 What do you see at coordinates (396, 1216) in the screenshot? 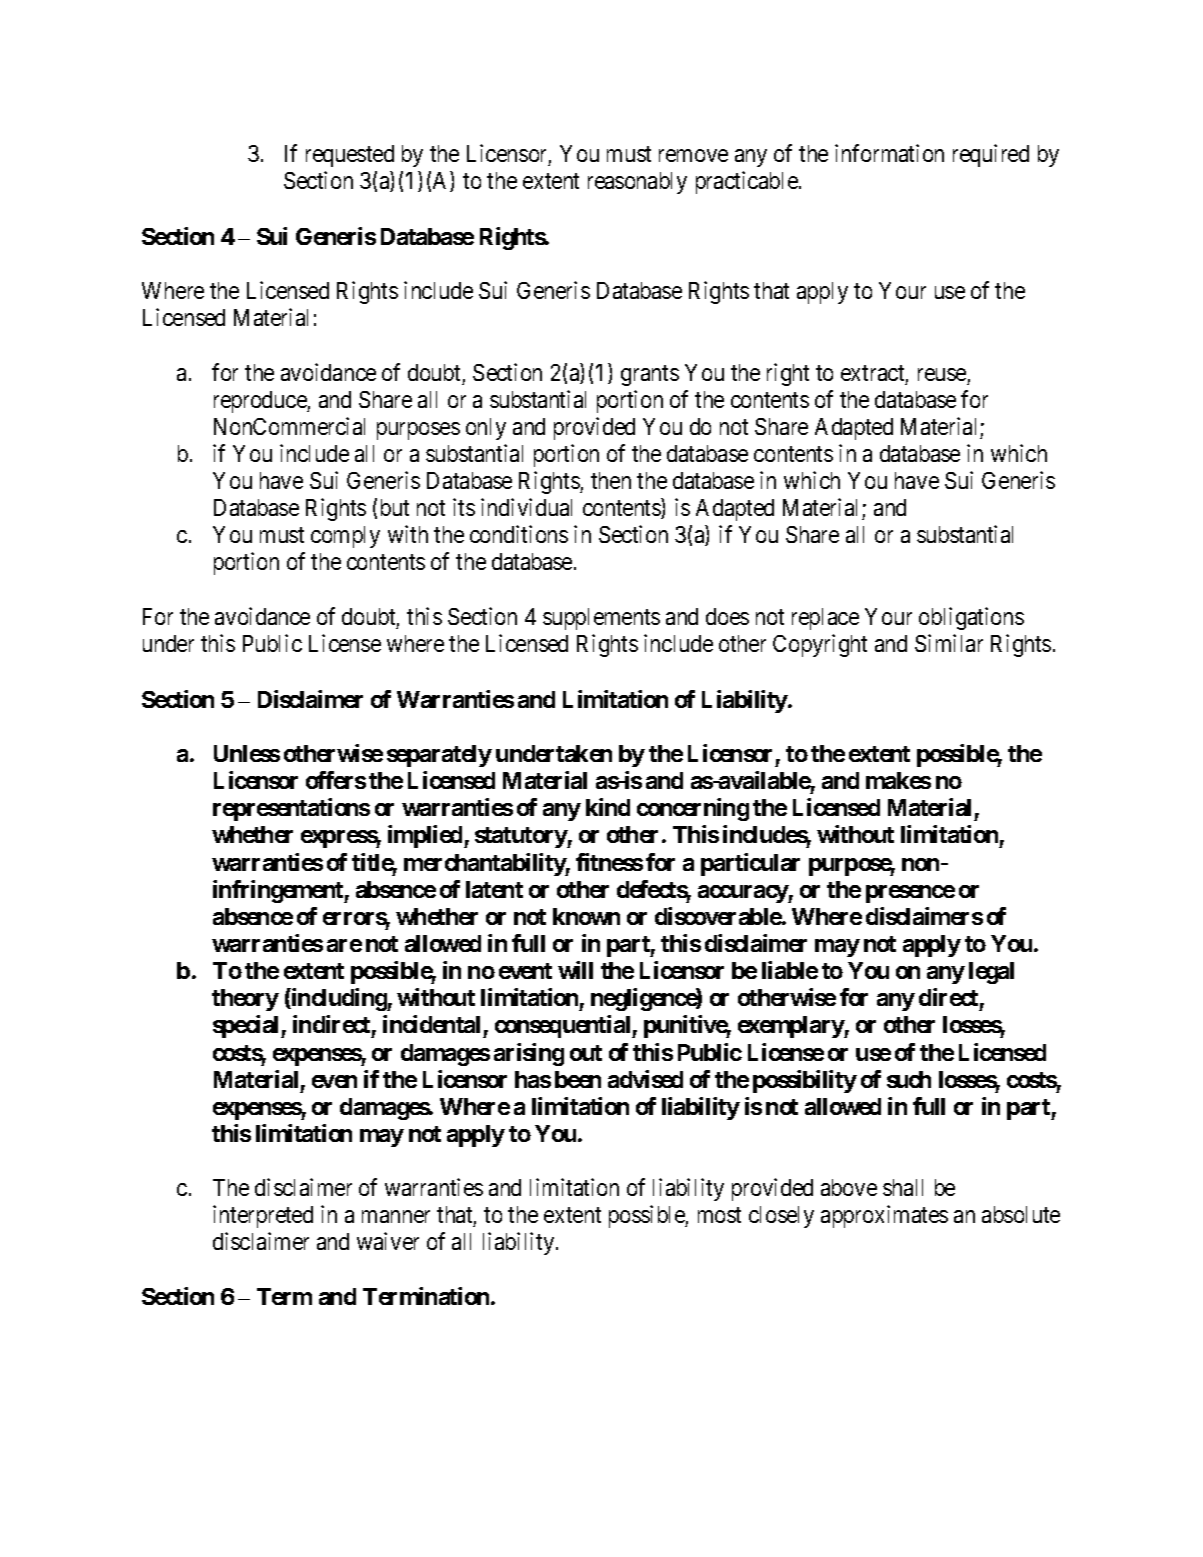
I see `manner` at bounding box center [396, 1216].
